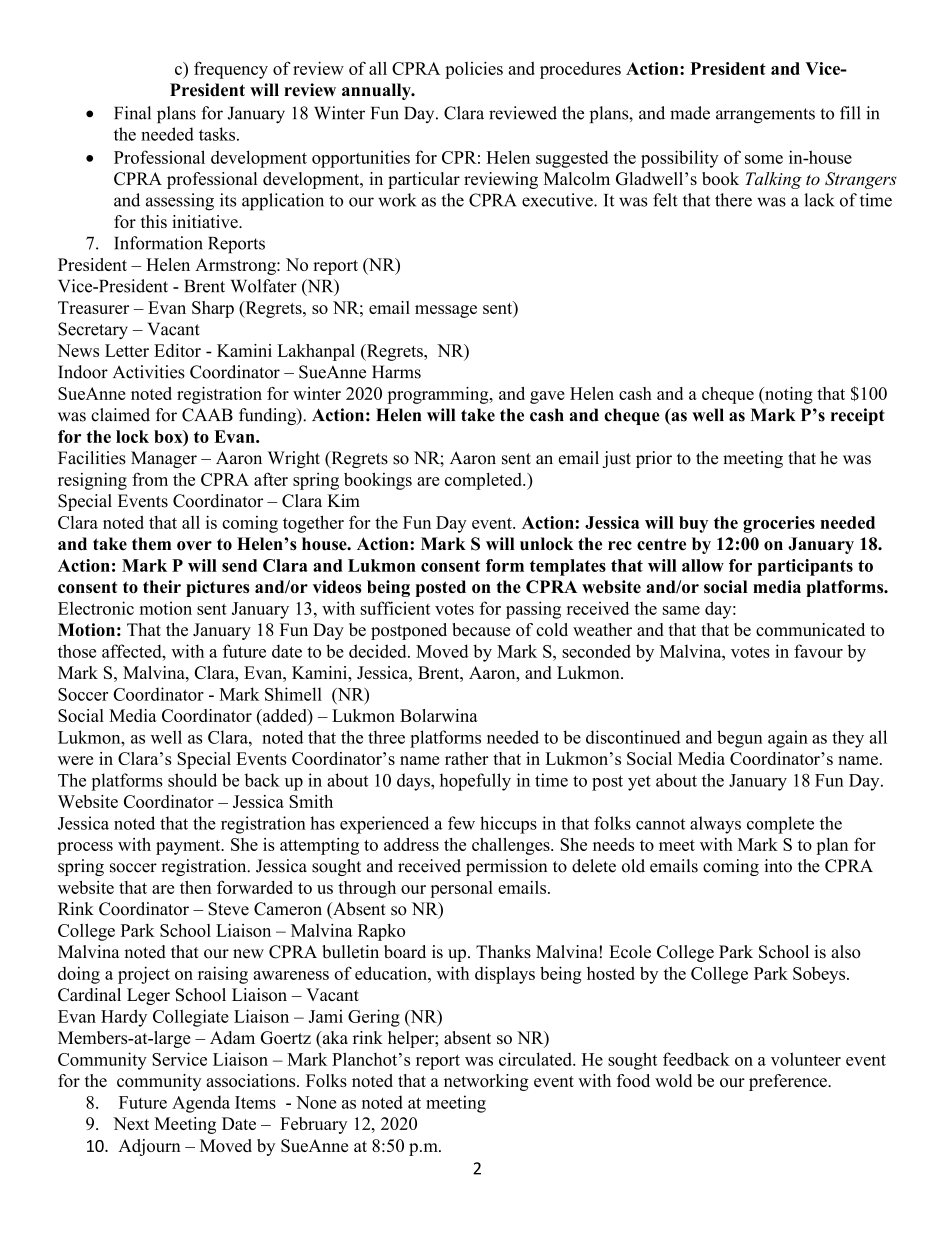  I want to click on programming, so click(439, 395).
